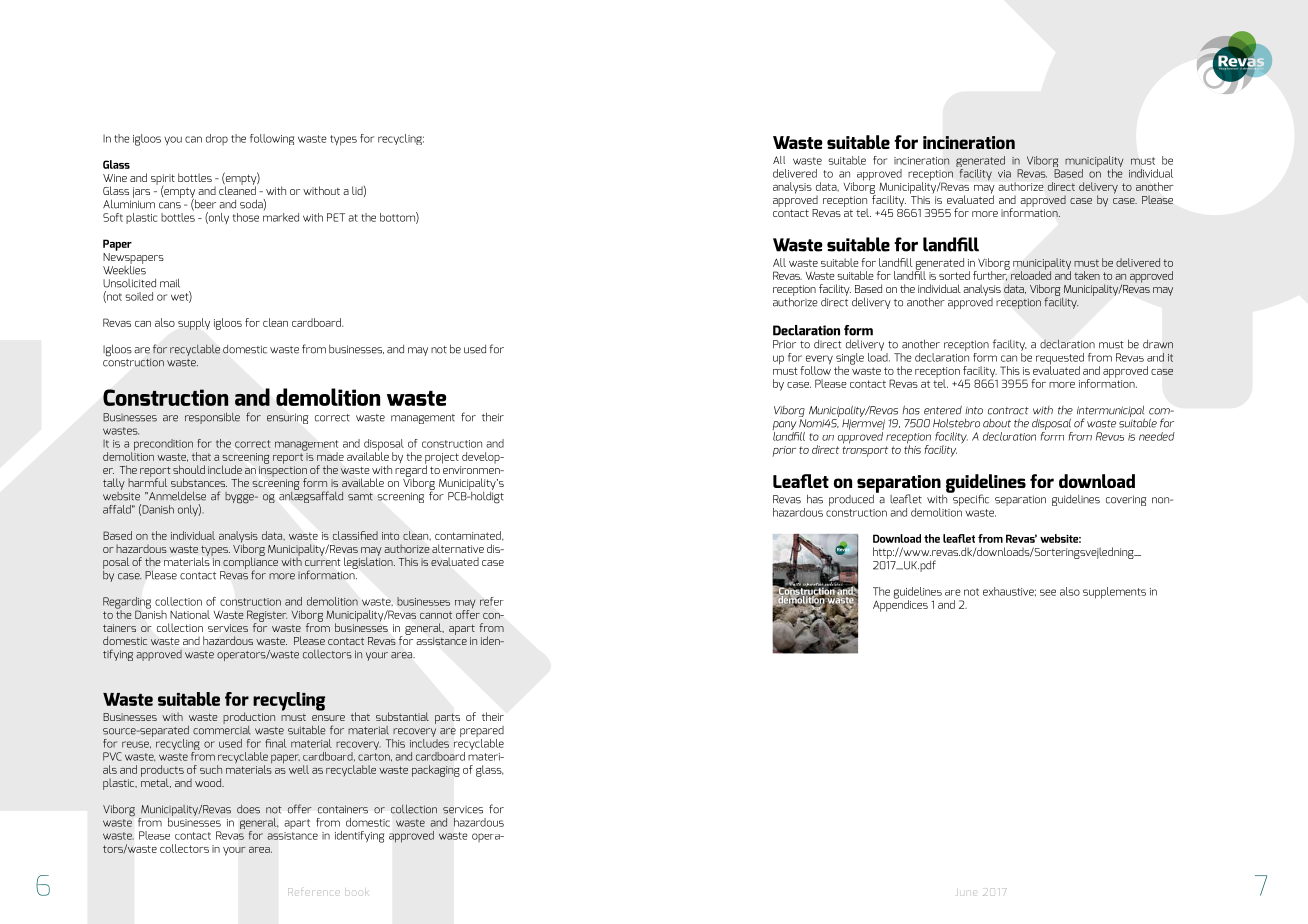 The image size is (1308, 924). I want to click on wood, so click(209, 782).
